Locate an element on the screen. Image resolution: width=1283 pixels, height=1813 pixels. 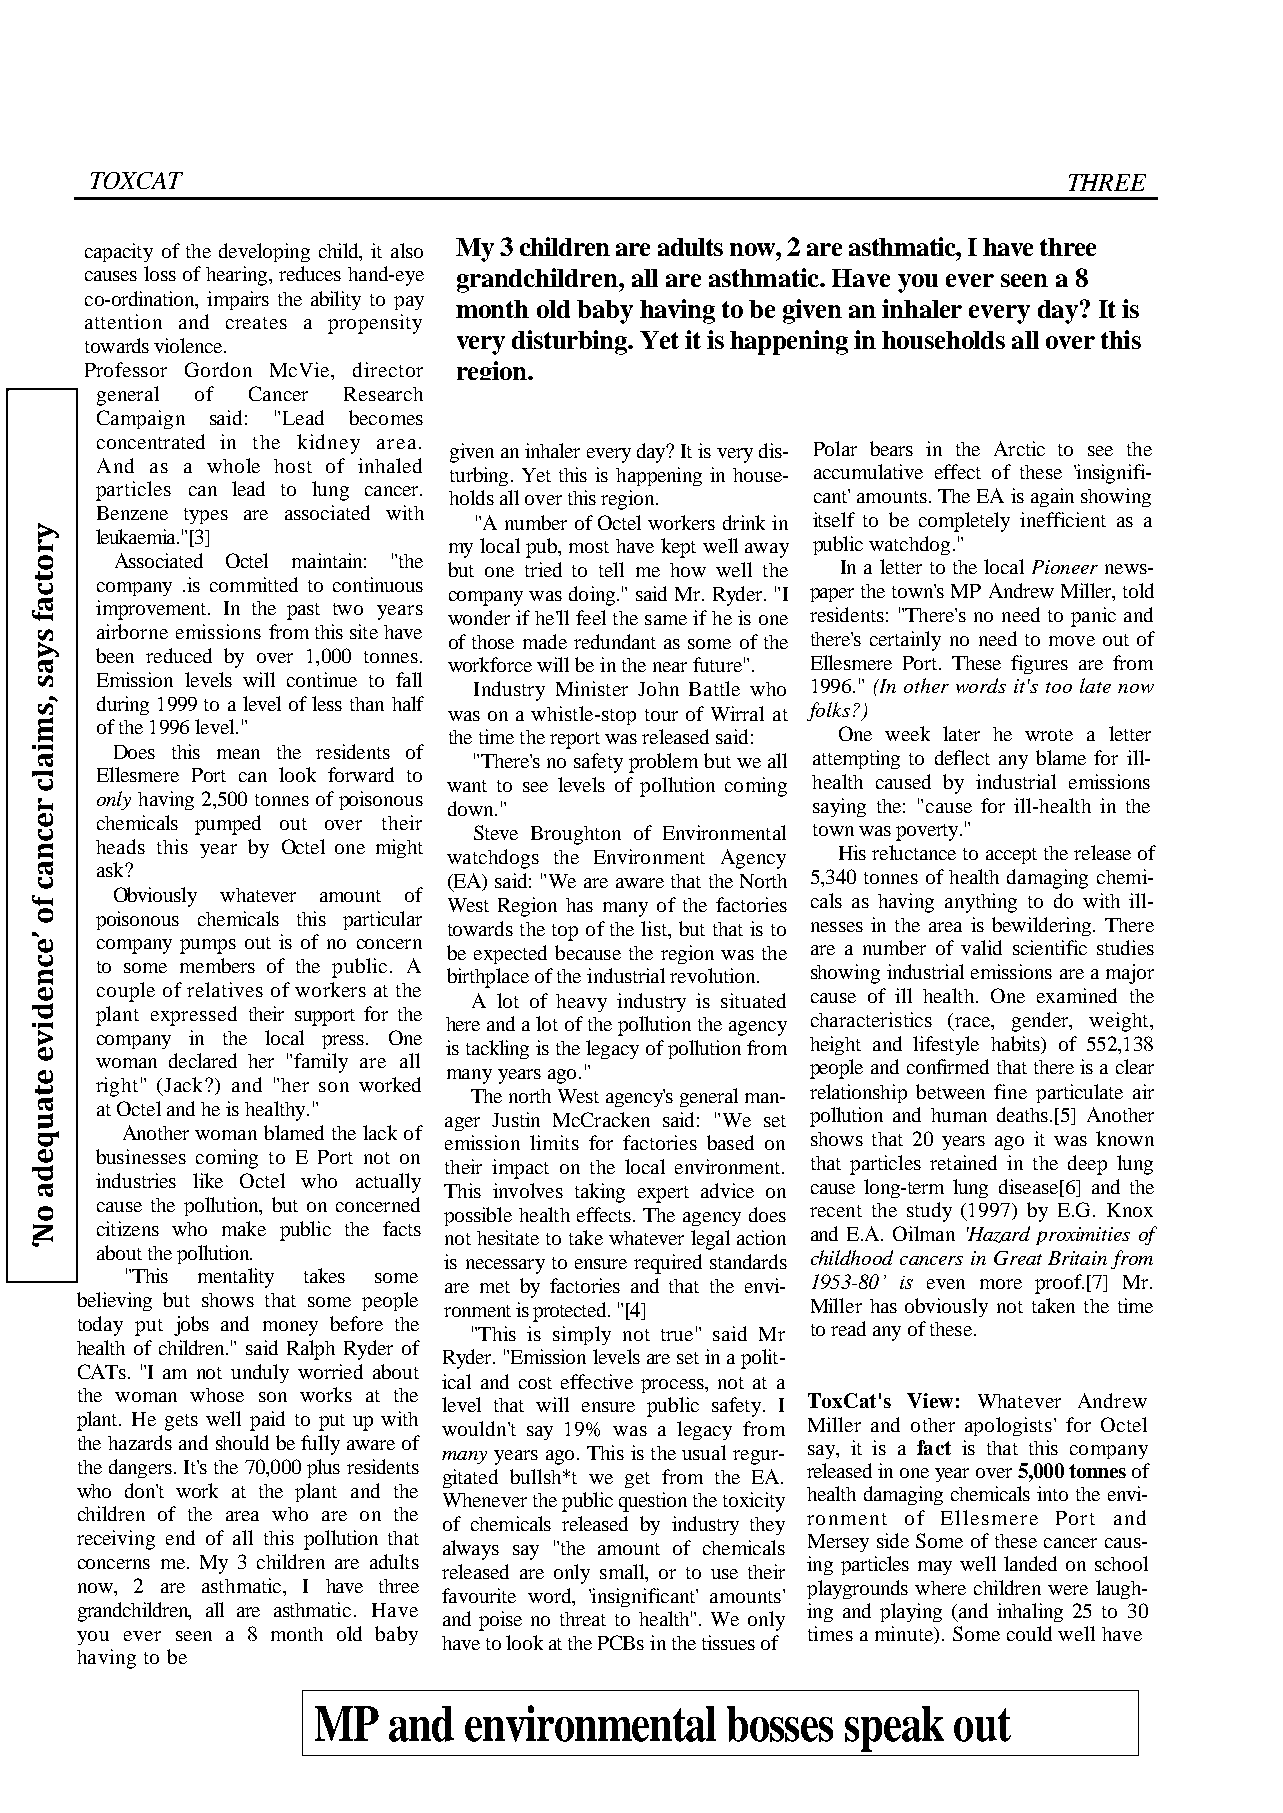
examined is located at coordinates (1077, 995).
